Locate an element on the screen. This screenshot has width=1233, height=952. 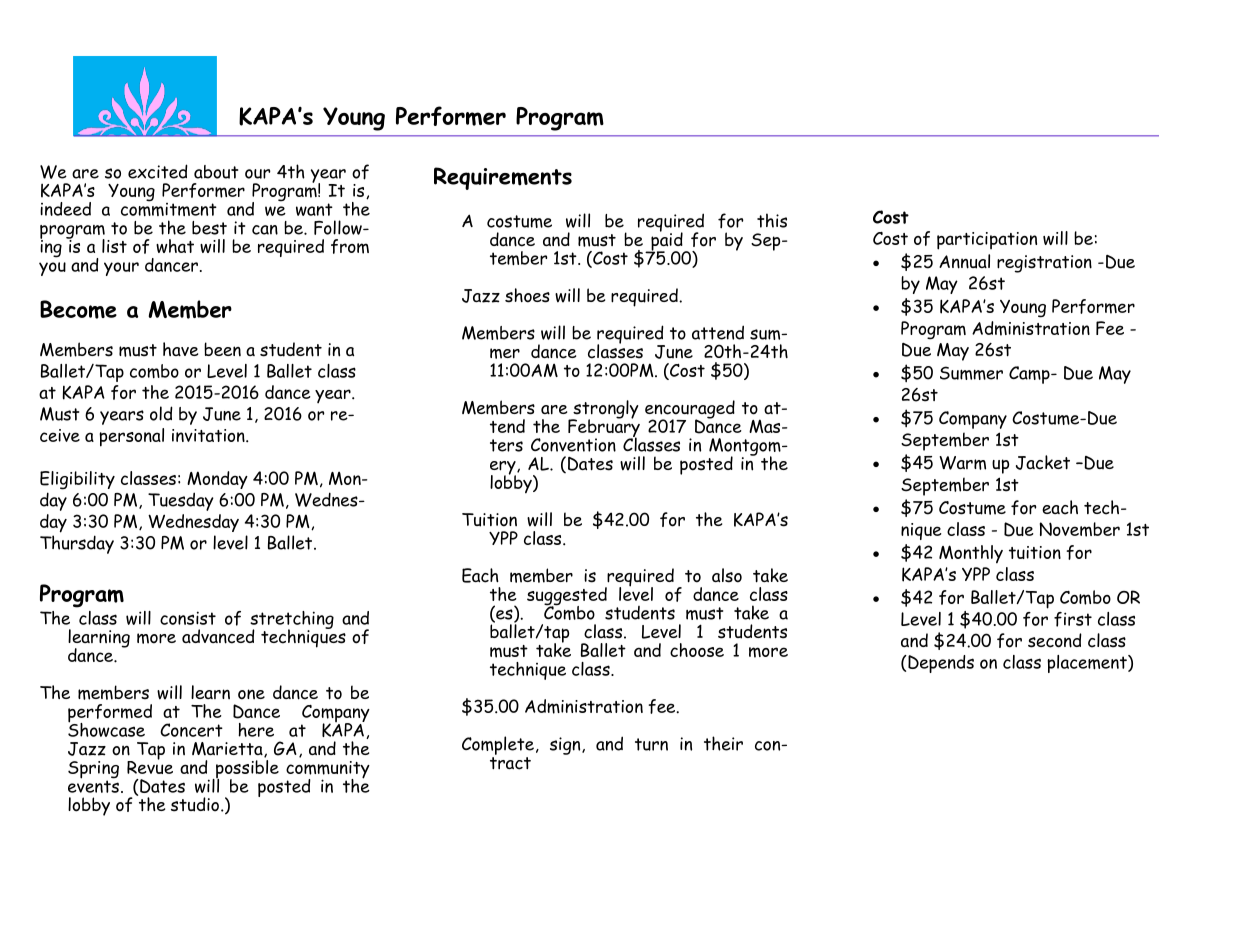
suggested is located at coordinates (567, 597).
